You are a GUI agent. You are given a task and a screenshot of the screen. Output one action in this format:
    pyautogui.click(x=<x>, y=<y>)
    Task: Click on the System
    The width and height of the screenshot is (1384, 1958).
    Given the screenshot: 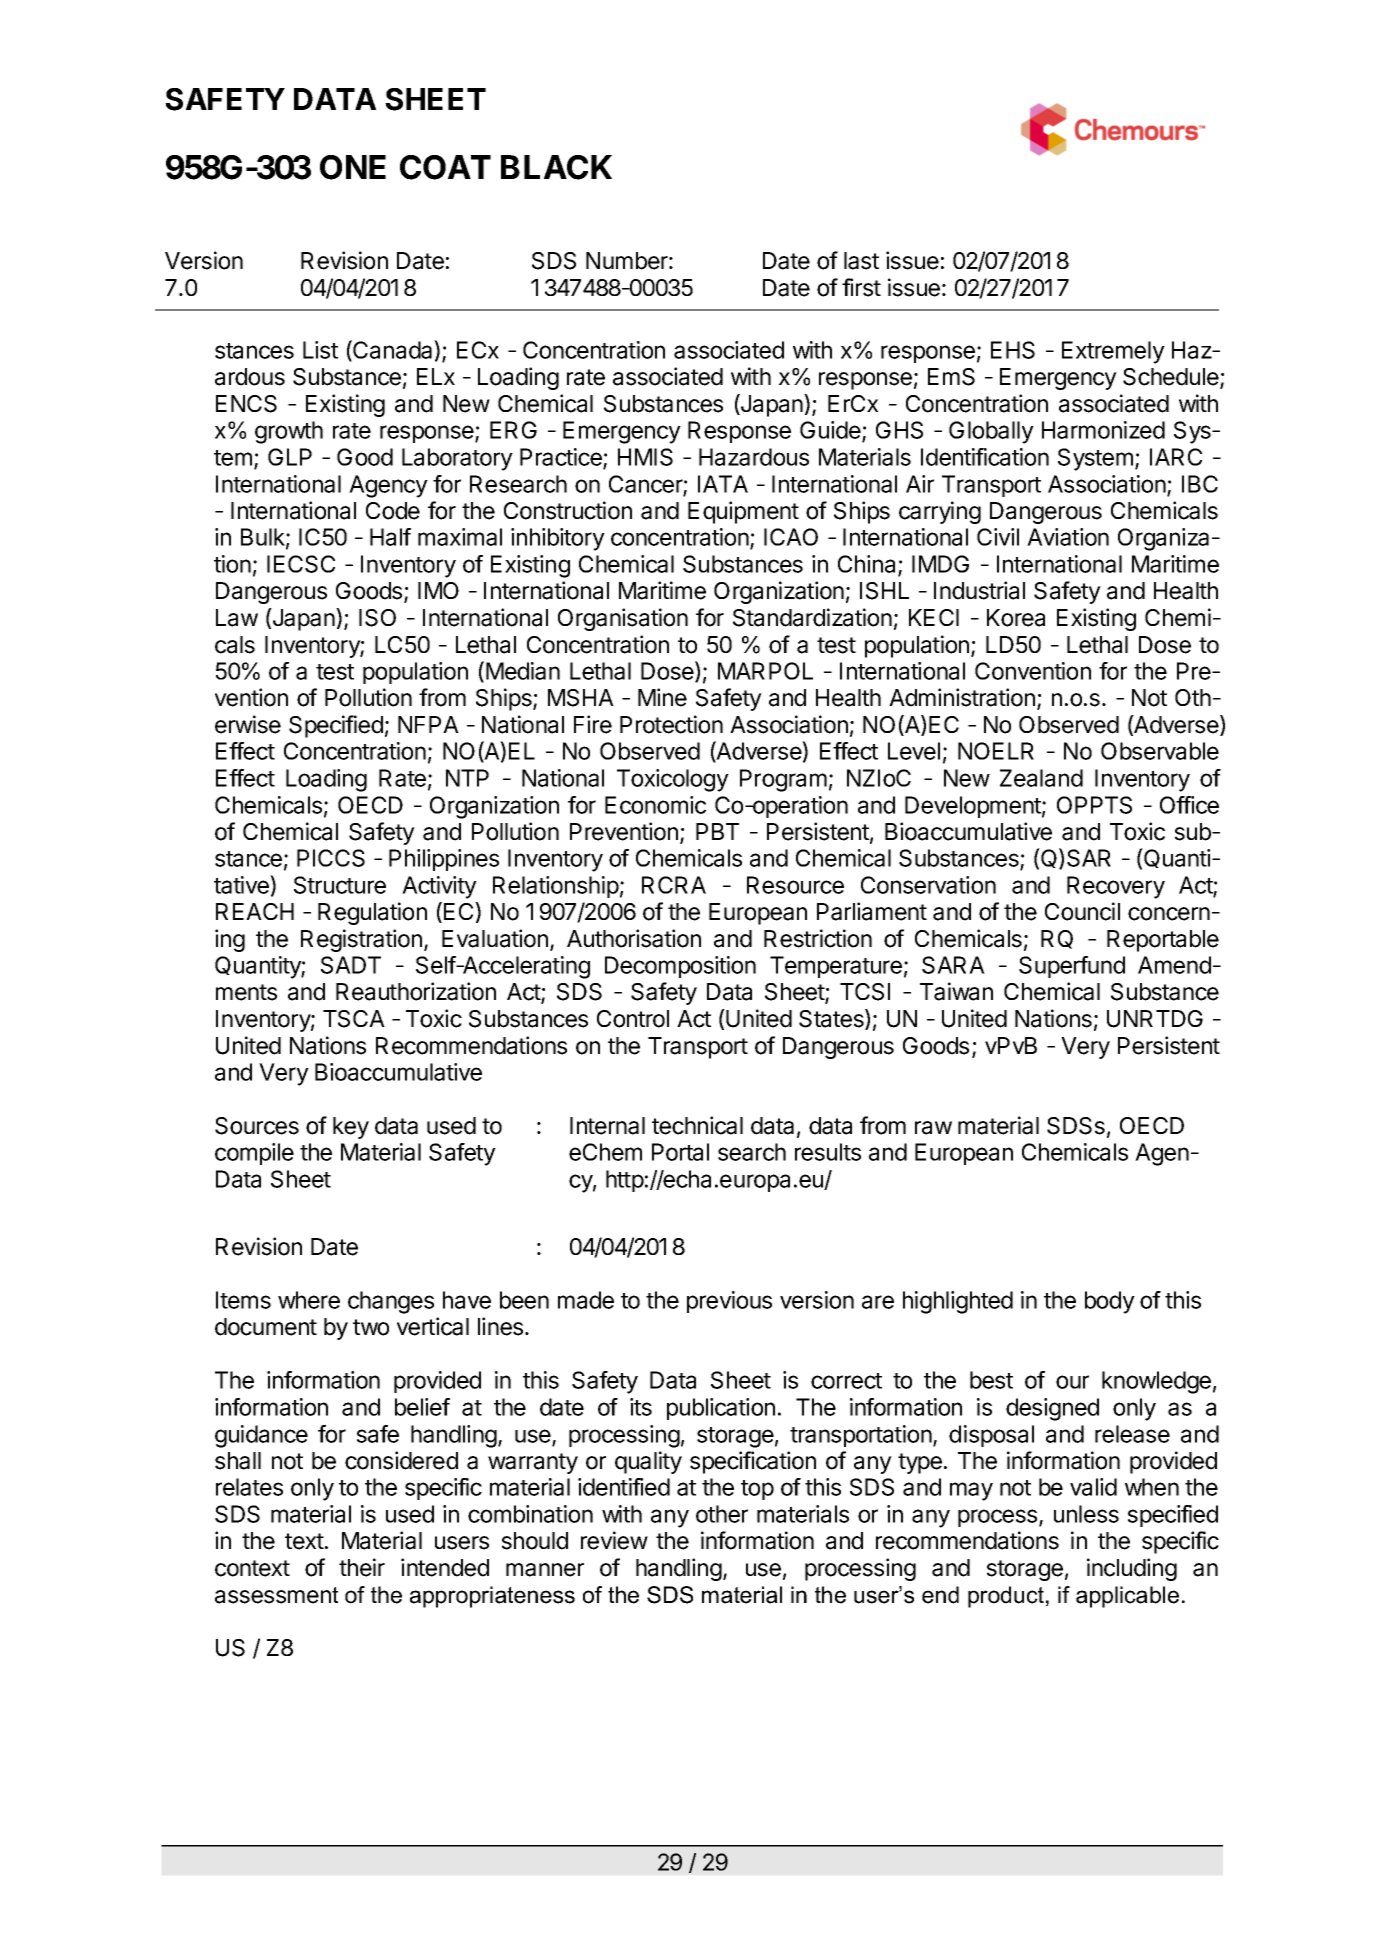 What is the action you would take?
    pyautogui.click(x=1095, y=459)
